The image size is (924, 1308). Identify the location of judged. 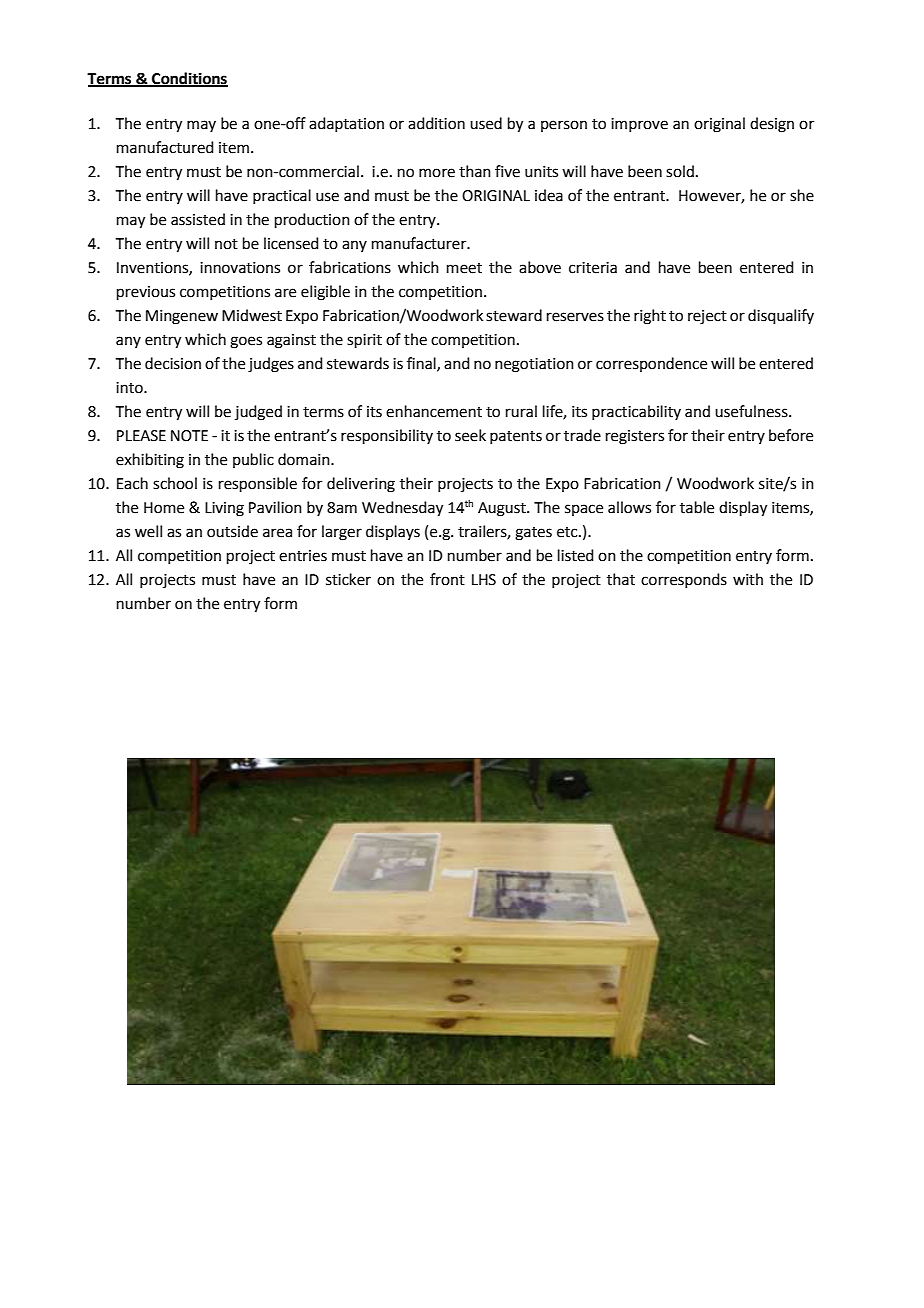
(258, 413).
